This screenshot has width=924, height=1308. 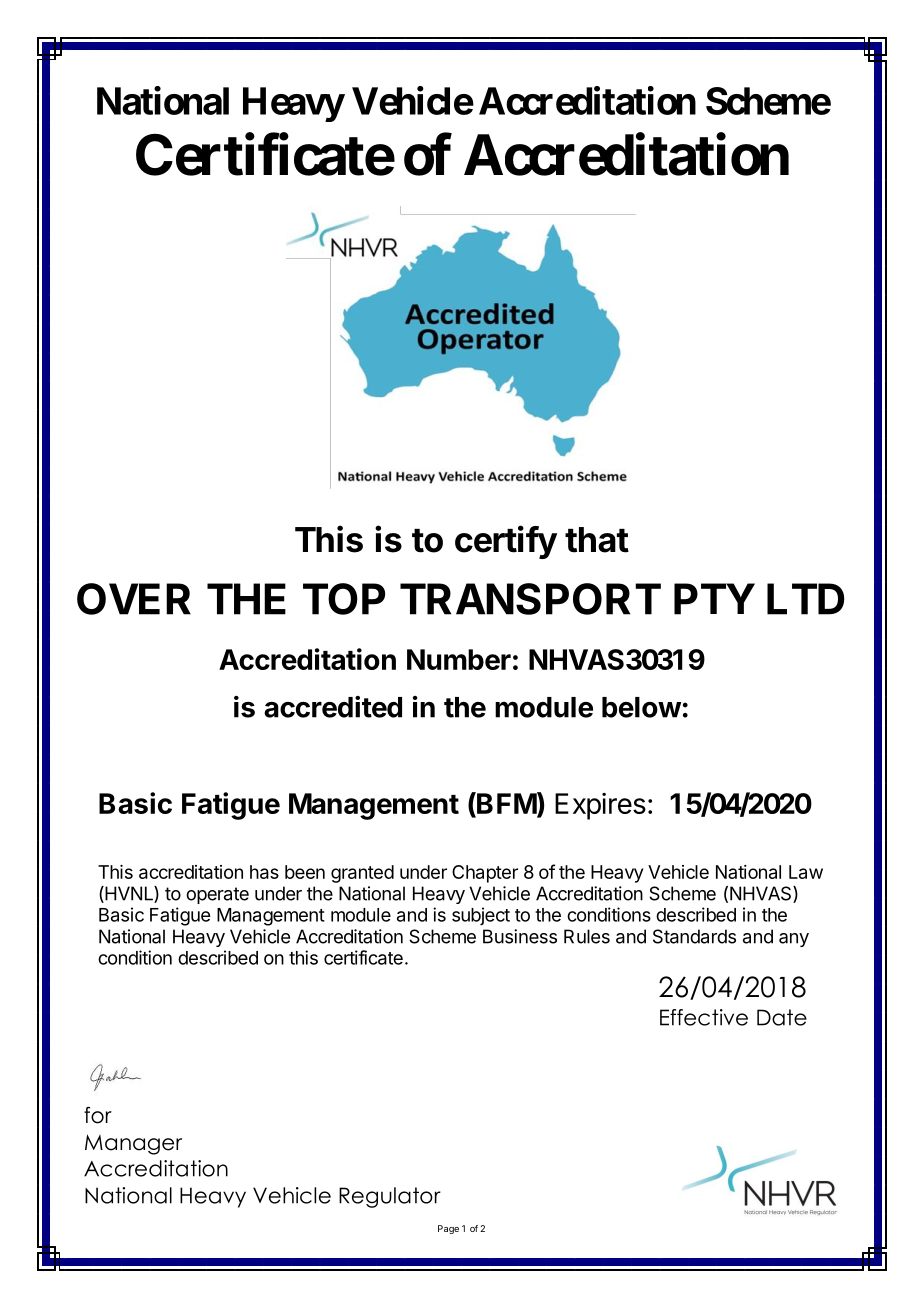 What do you see at coordinates (520, 936) in the screenshot?
I see `Business` at bounding box center [520, 936].
